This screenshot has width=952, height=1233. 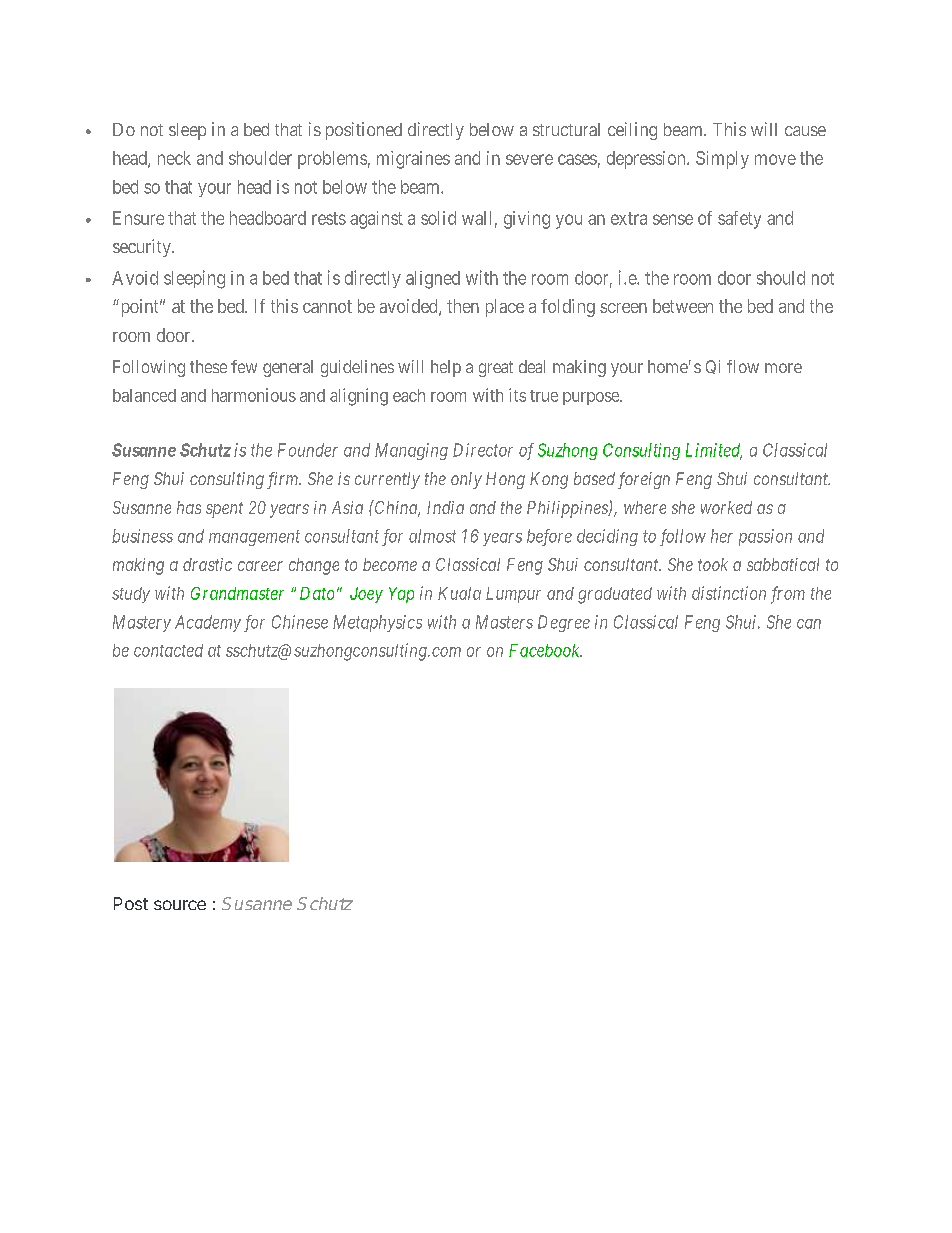 I want to click on distinction, so click(x=729, y=593).
